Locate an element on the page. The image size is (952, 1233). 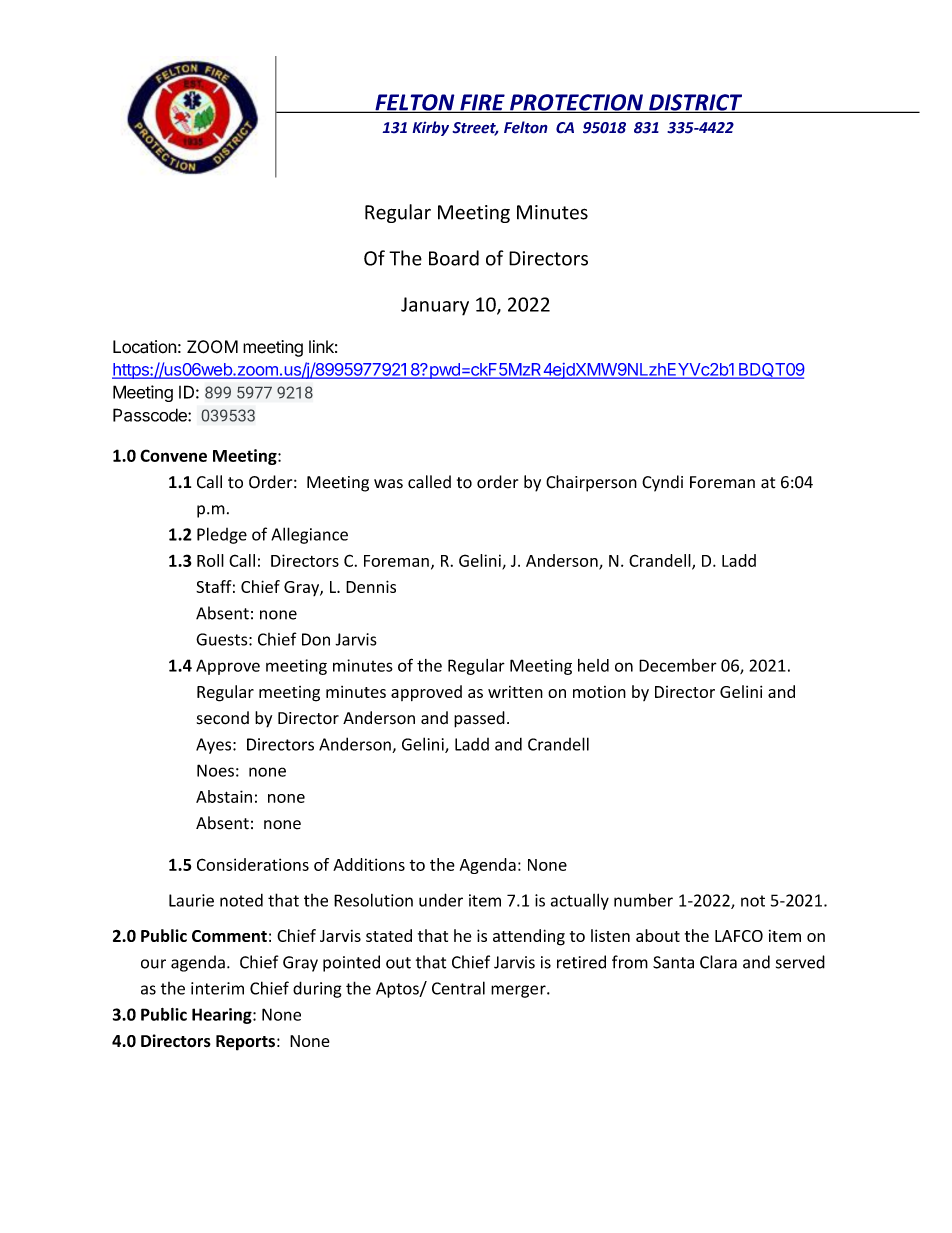
FIRE is located at coordinates (482, 103).
